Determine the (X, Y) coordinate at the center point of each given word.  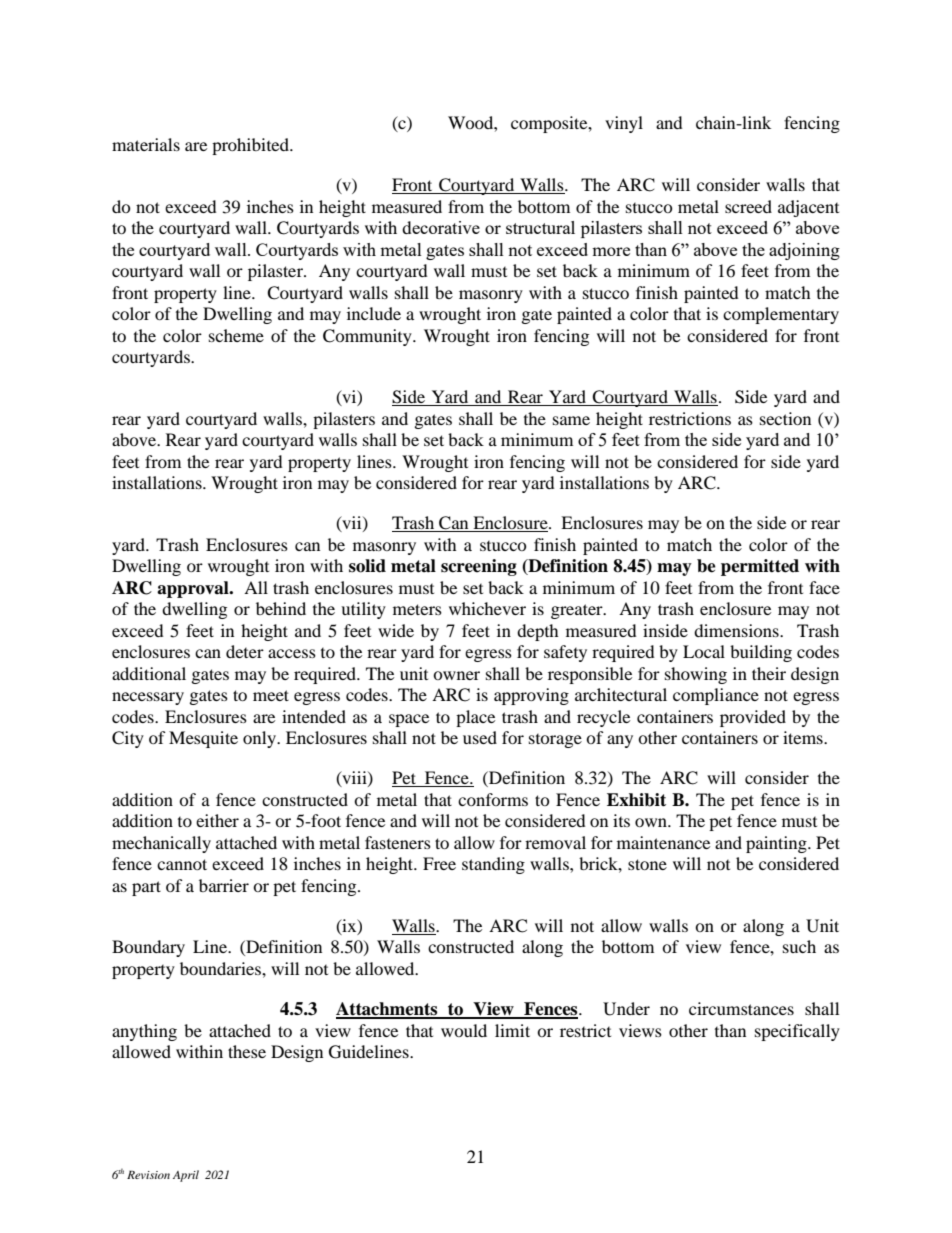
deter (245, 651)
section (785, 418)
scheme (236, 335)
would (464, 1030)
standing (493, 865)
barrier (224, 885)
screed (748, 206)
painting (777, 844)
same (571, 420)
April (186, 1176)
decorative (441, 227)
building (761, 653)
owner (456, 675)
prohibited (251, 146)
